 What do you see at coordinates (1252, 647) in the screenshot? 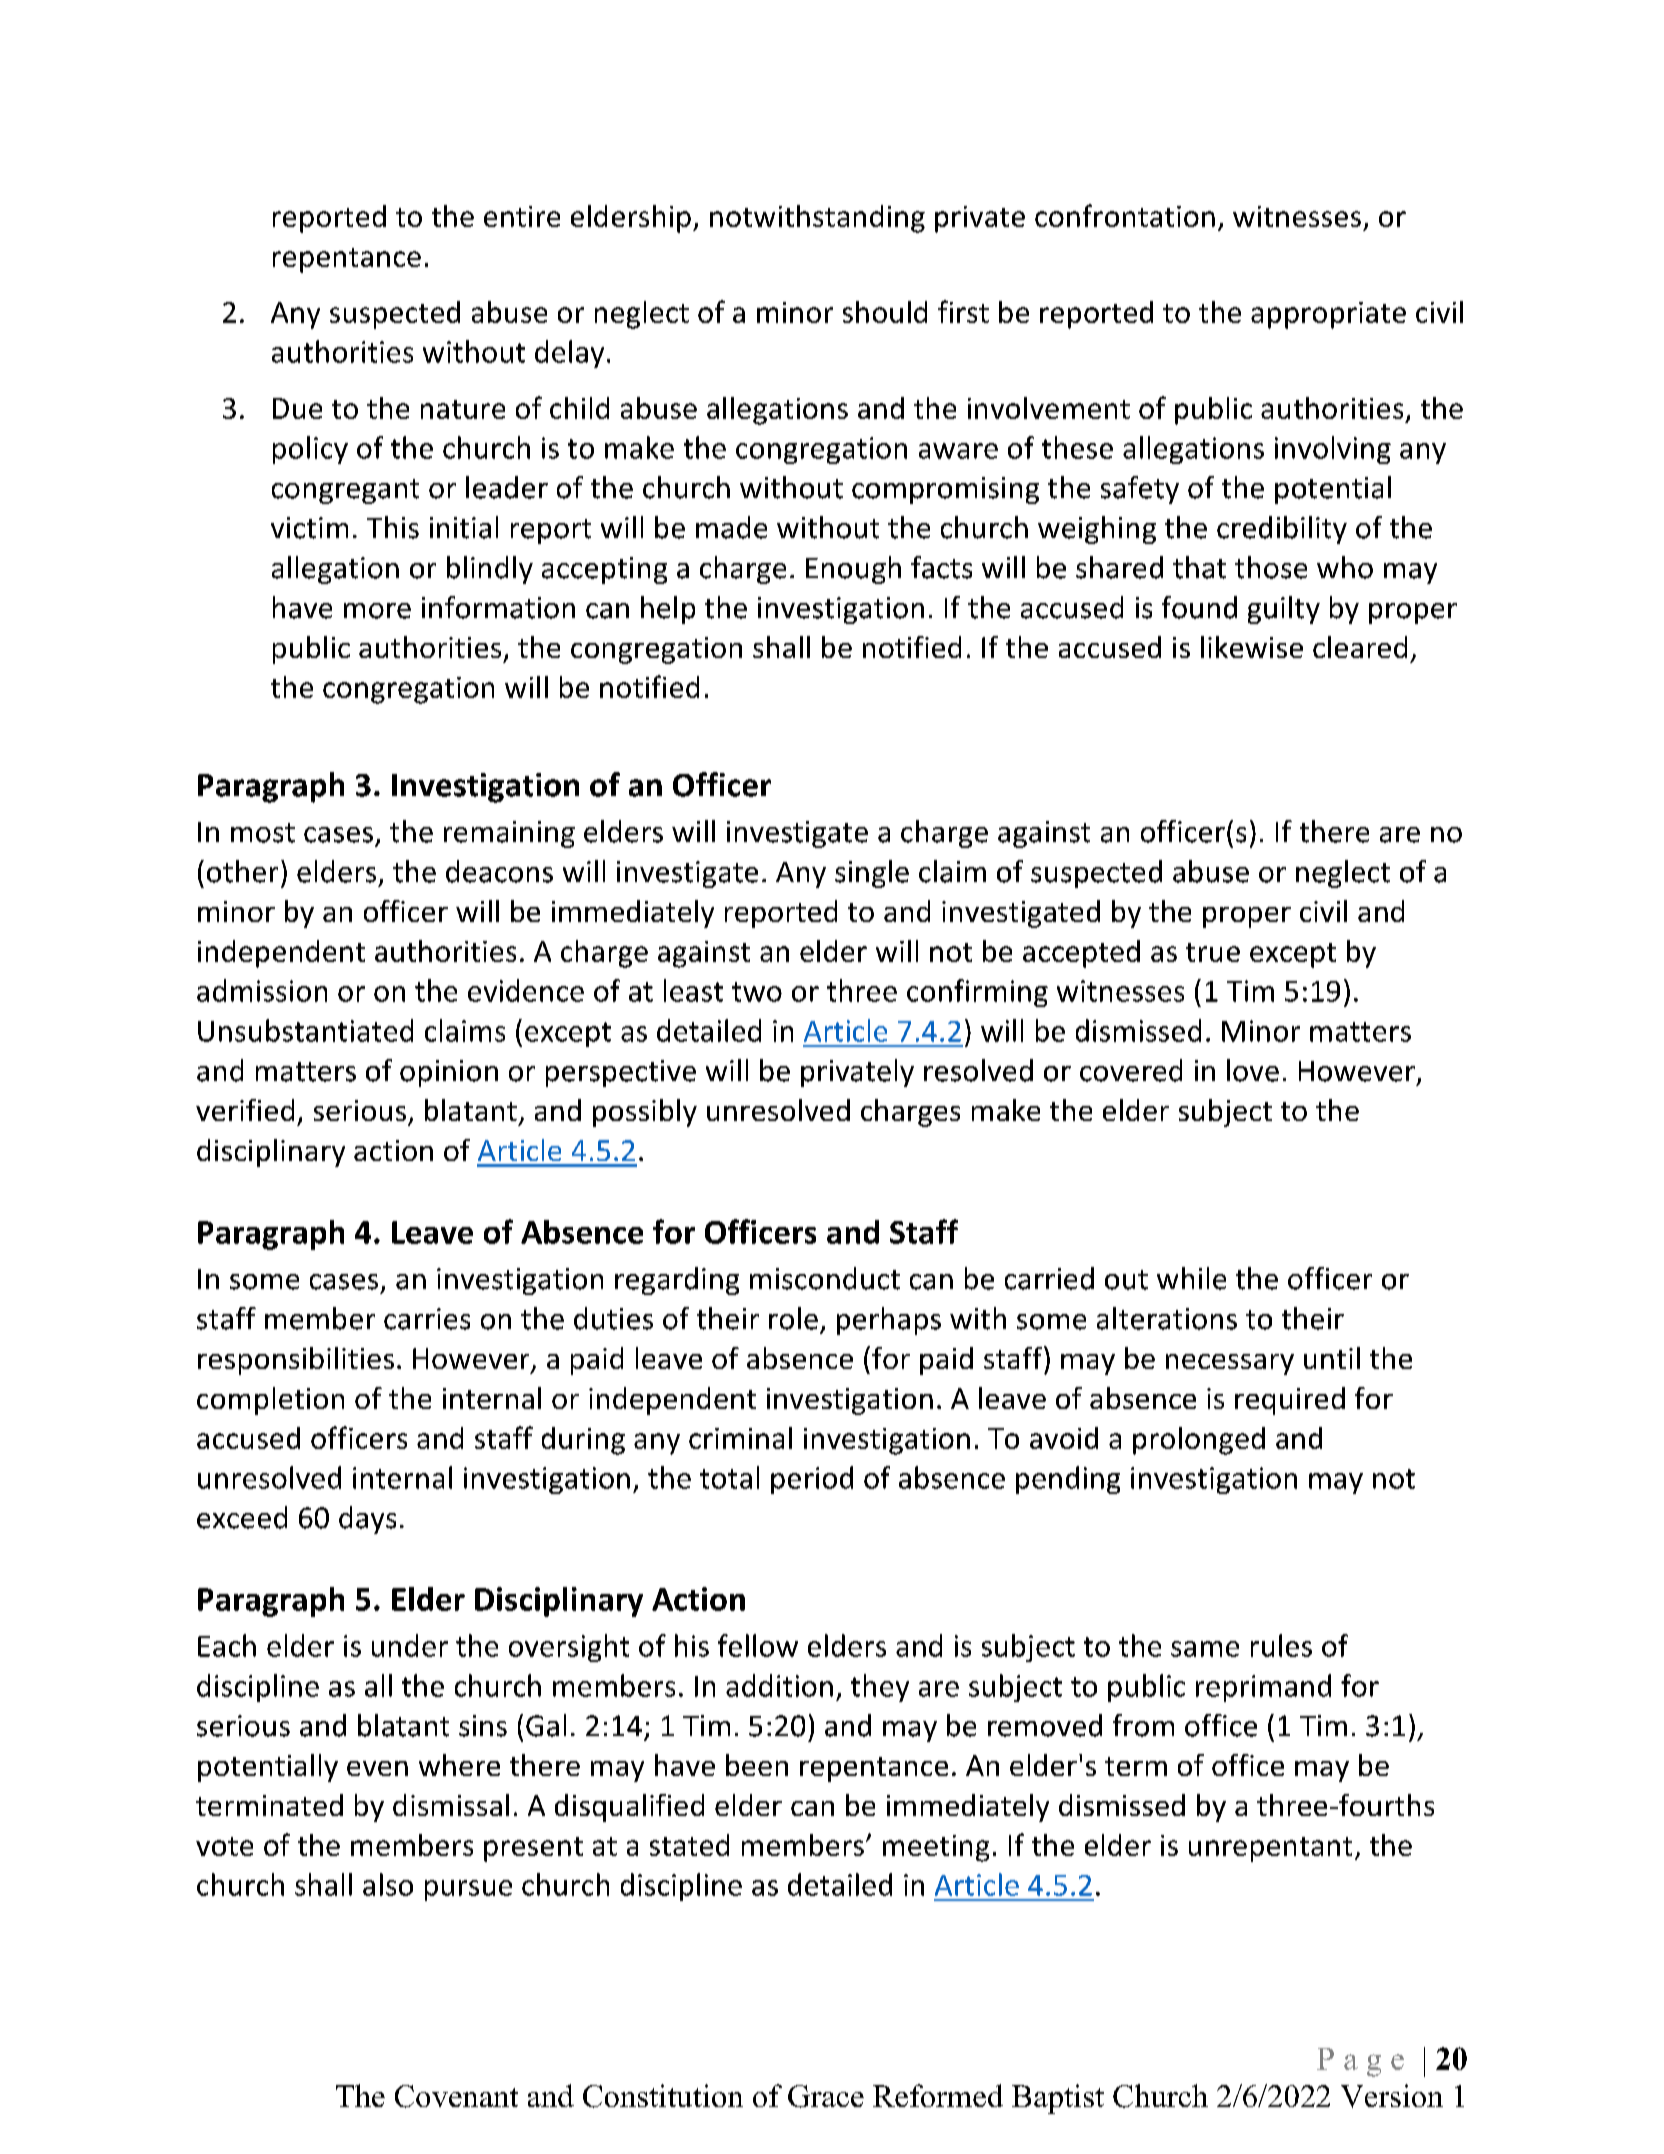
I see `likewise` at bounding box center [1252, 647].
